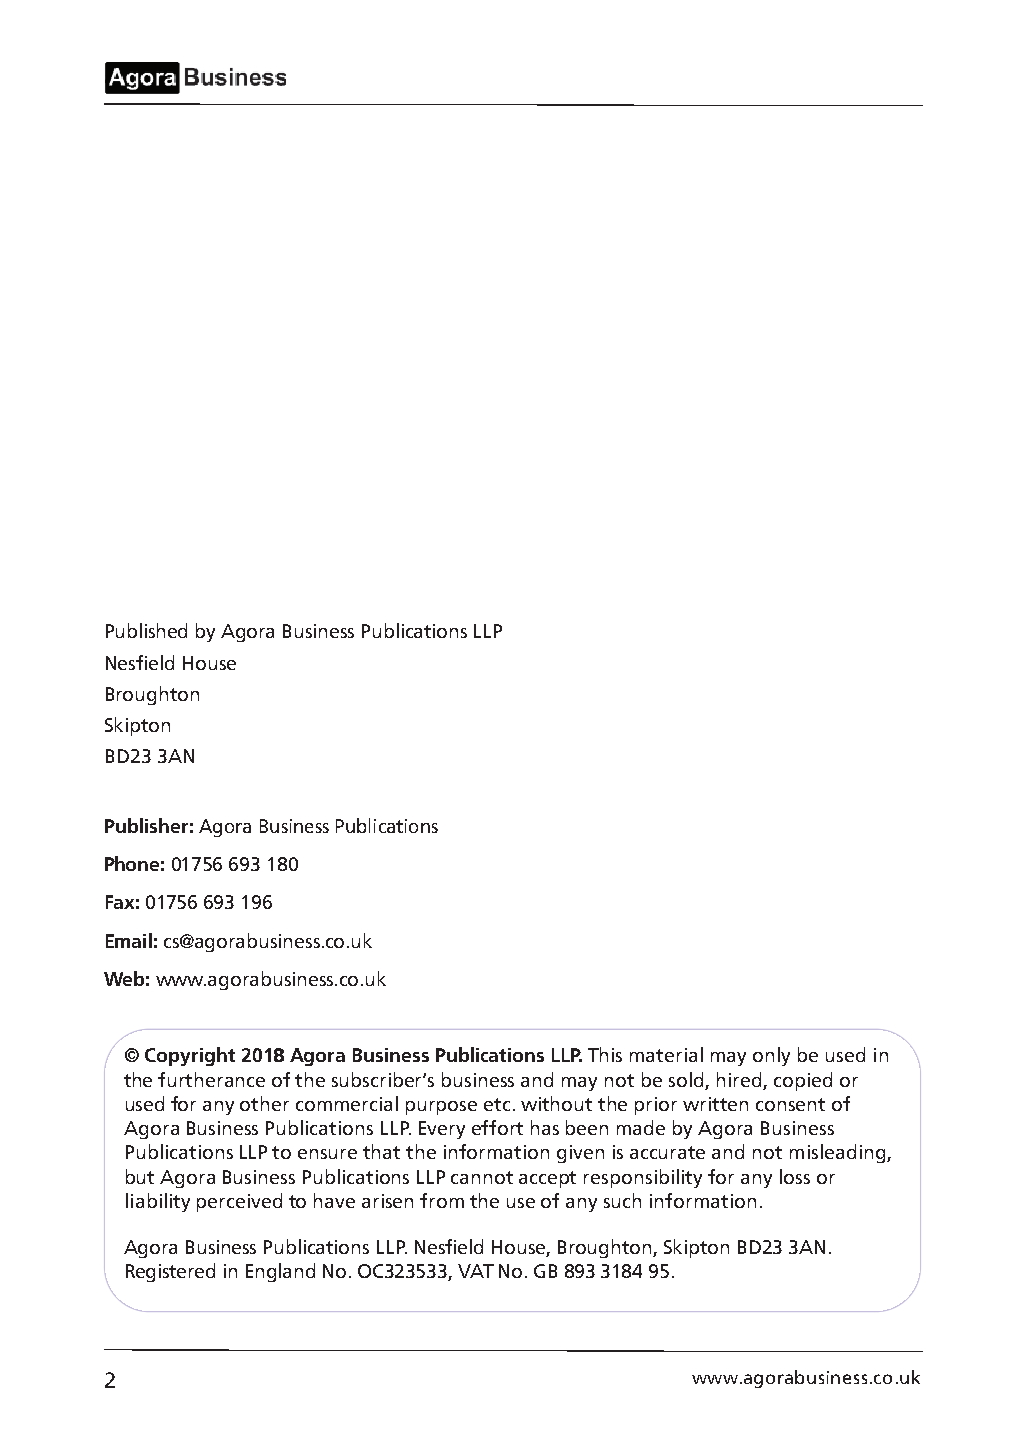 This document has width=1025, height=1455. I want to click on only, so click(771, 1056).
